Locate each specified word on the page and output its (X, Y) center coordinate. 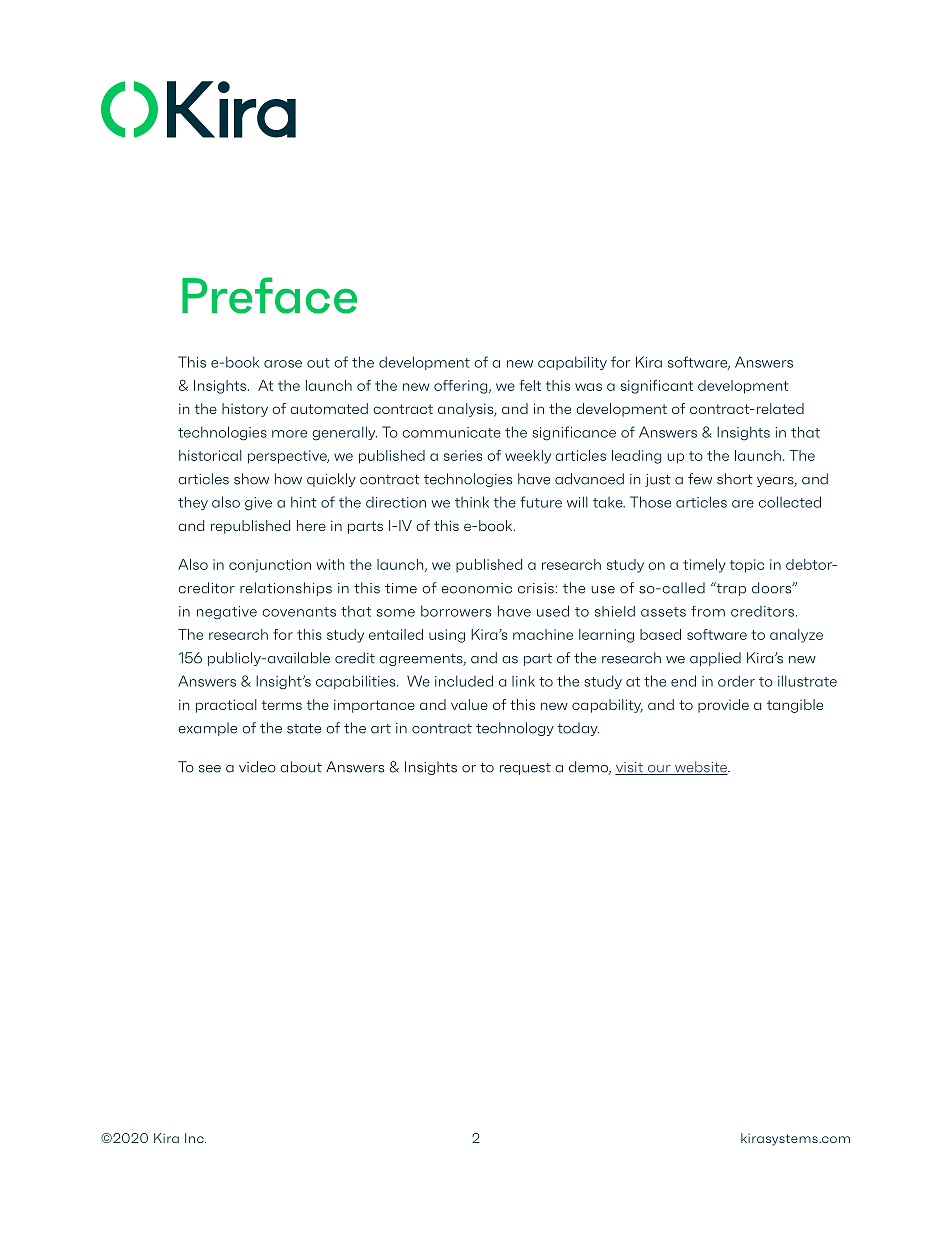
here (311, 525)
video (257, 767)
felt (530, 385)
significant (657, 387)
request (525, 769)
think (472, 502)
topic (747, 566)
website (701, 768)
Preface (269, 295)
